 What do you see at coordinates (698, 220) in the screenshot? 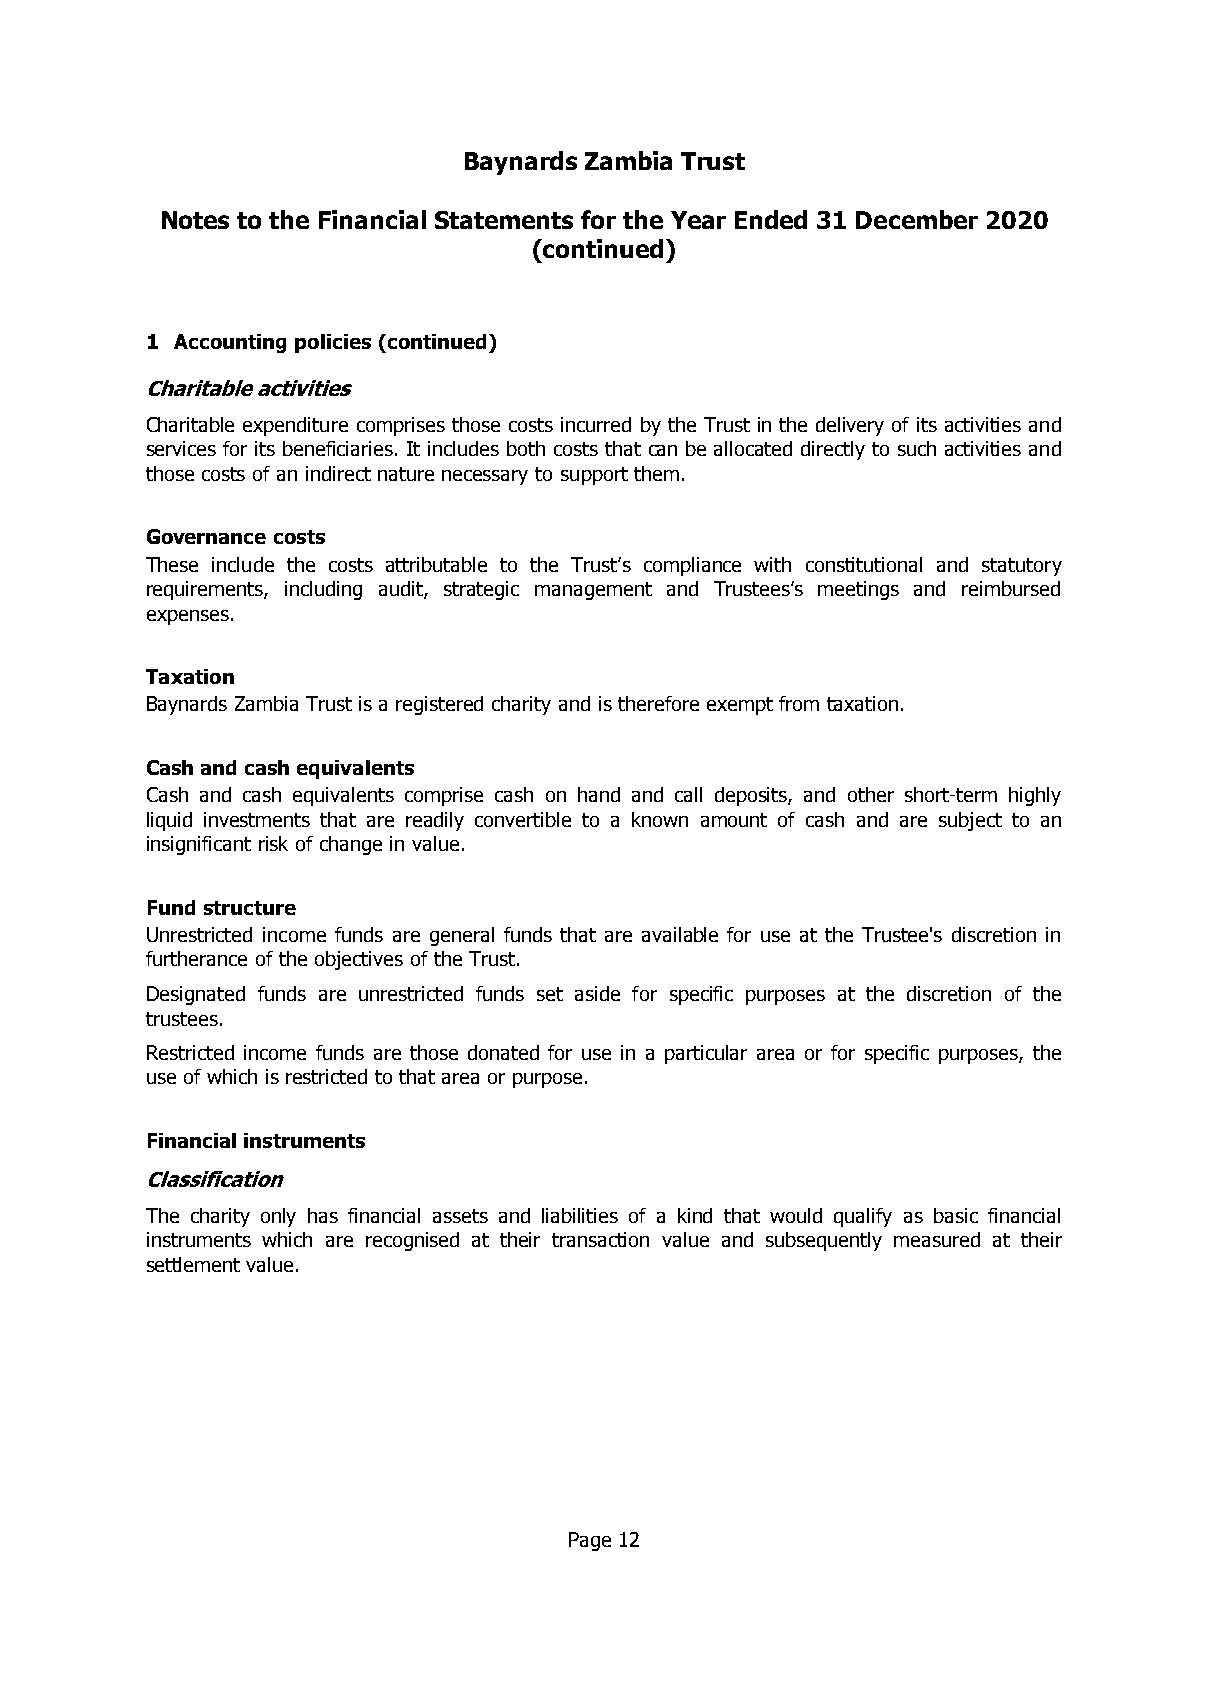
I see `Year` at bounding box center [698, 220].
